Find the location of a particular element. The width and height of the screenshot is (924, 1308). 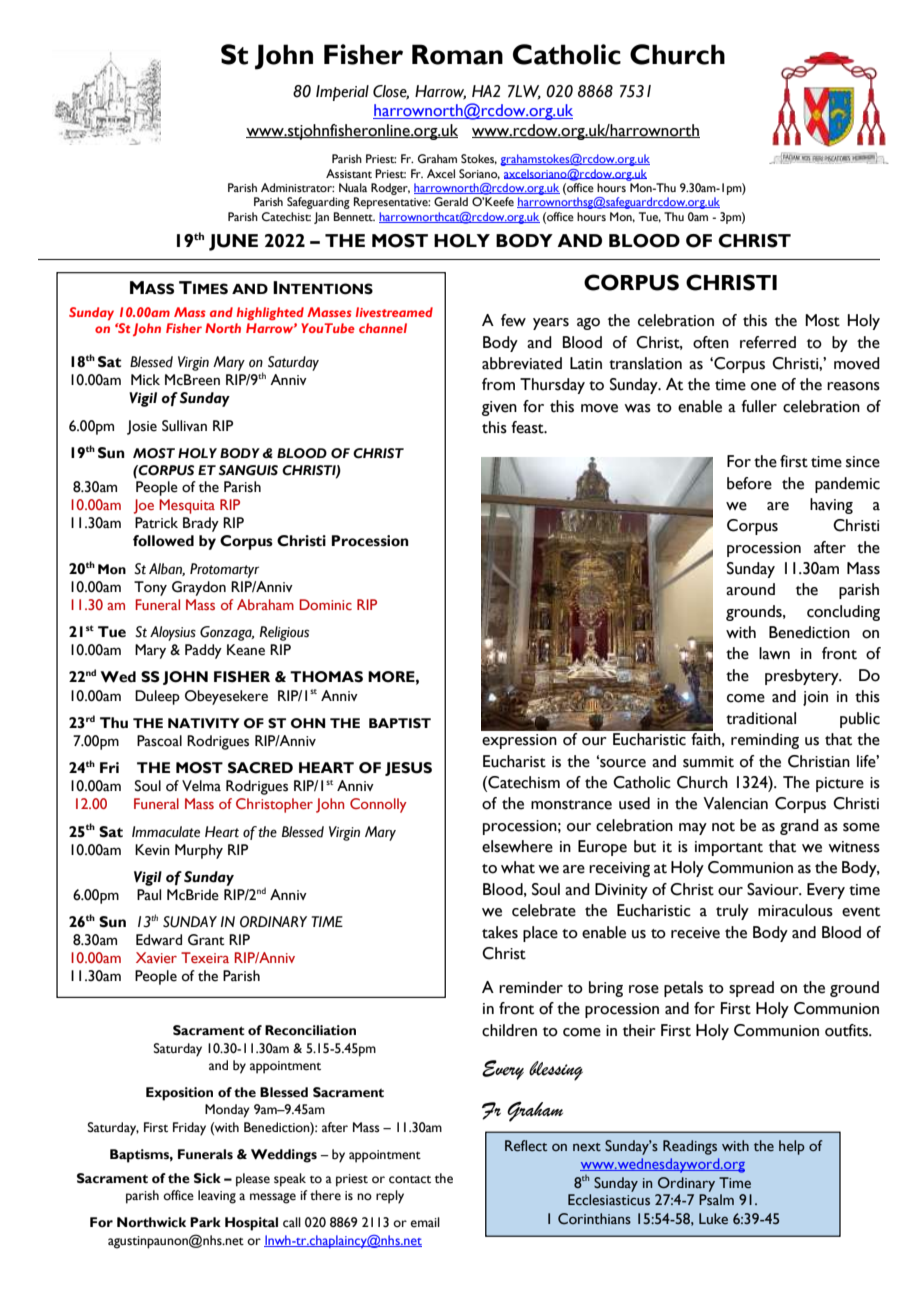

leaving is located at coordinates (217, 1197).
